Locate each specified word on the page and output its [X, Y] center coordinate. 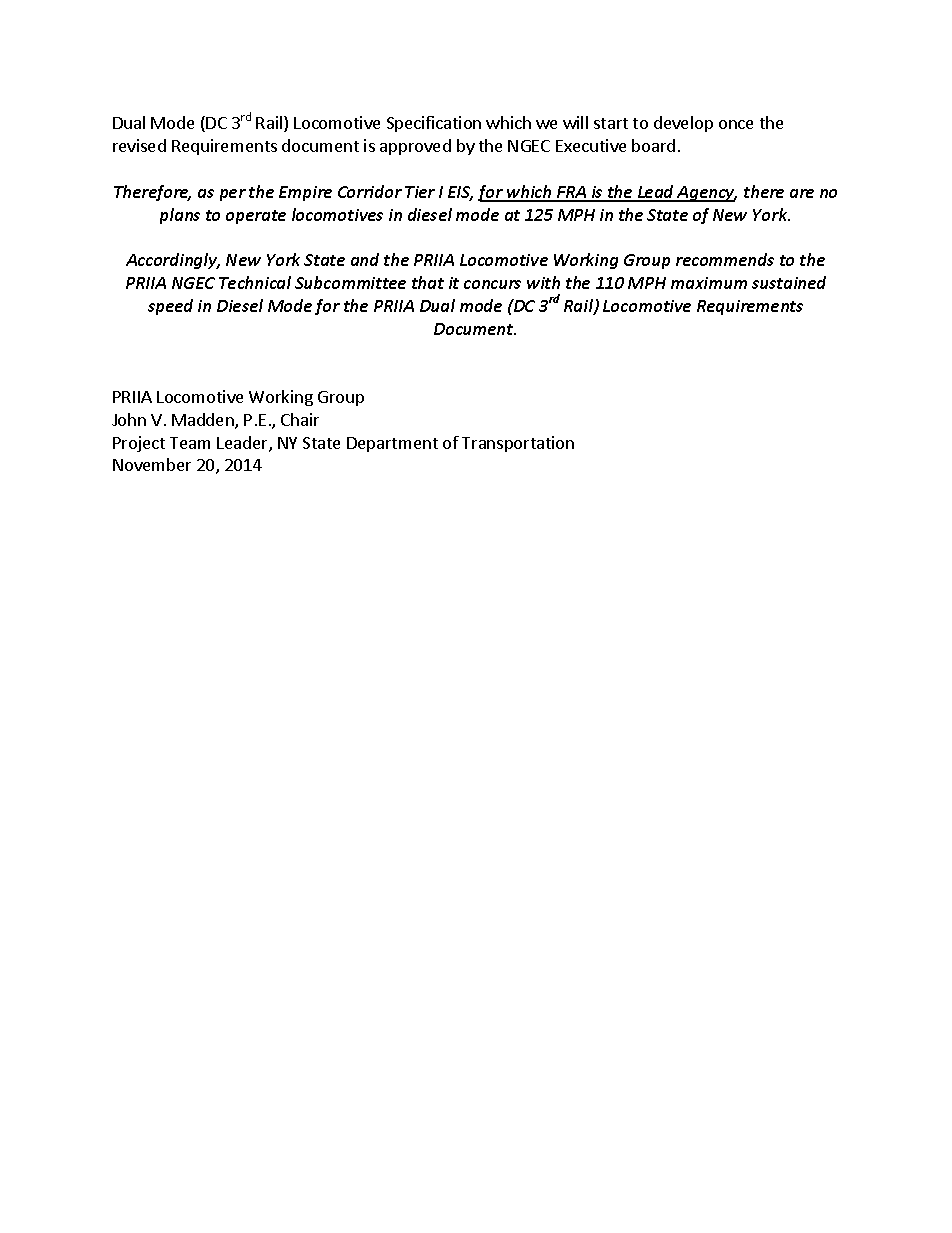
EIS [460, 193]
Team [190, 443]
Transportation [518, 444]
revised [139, 145]
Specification [434, 124]
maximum [709, 283]
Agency [706, 194]
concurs [492, 284]
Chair [300, 419]
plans [180, 216]
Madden [204, 421]
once [736, 124]
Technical [255, 282]
